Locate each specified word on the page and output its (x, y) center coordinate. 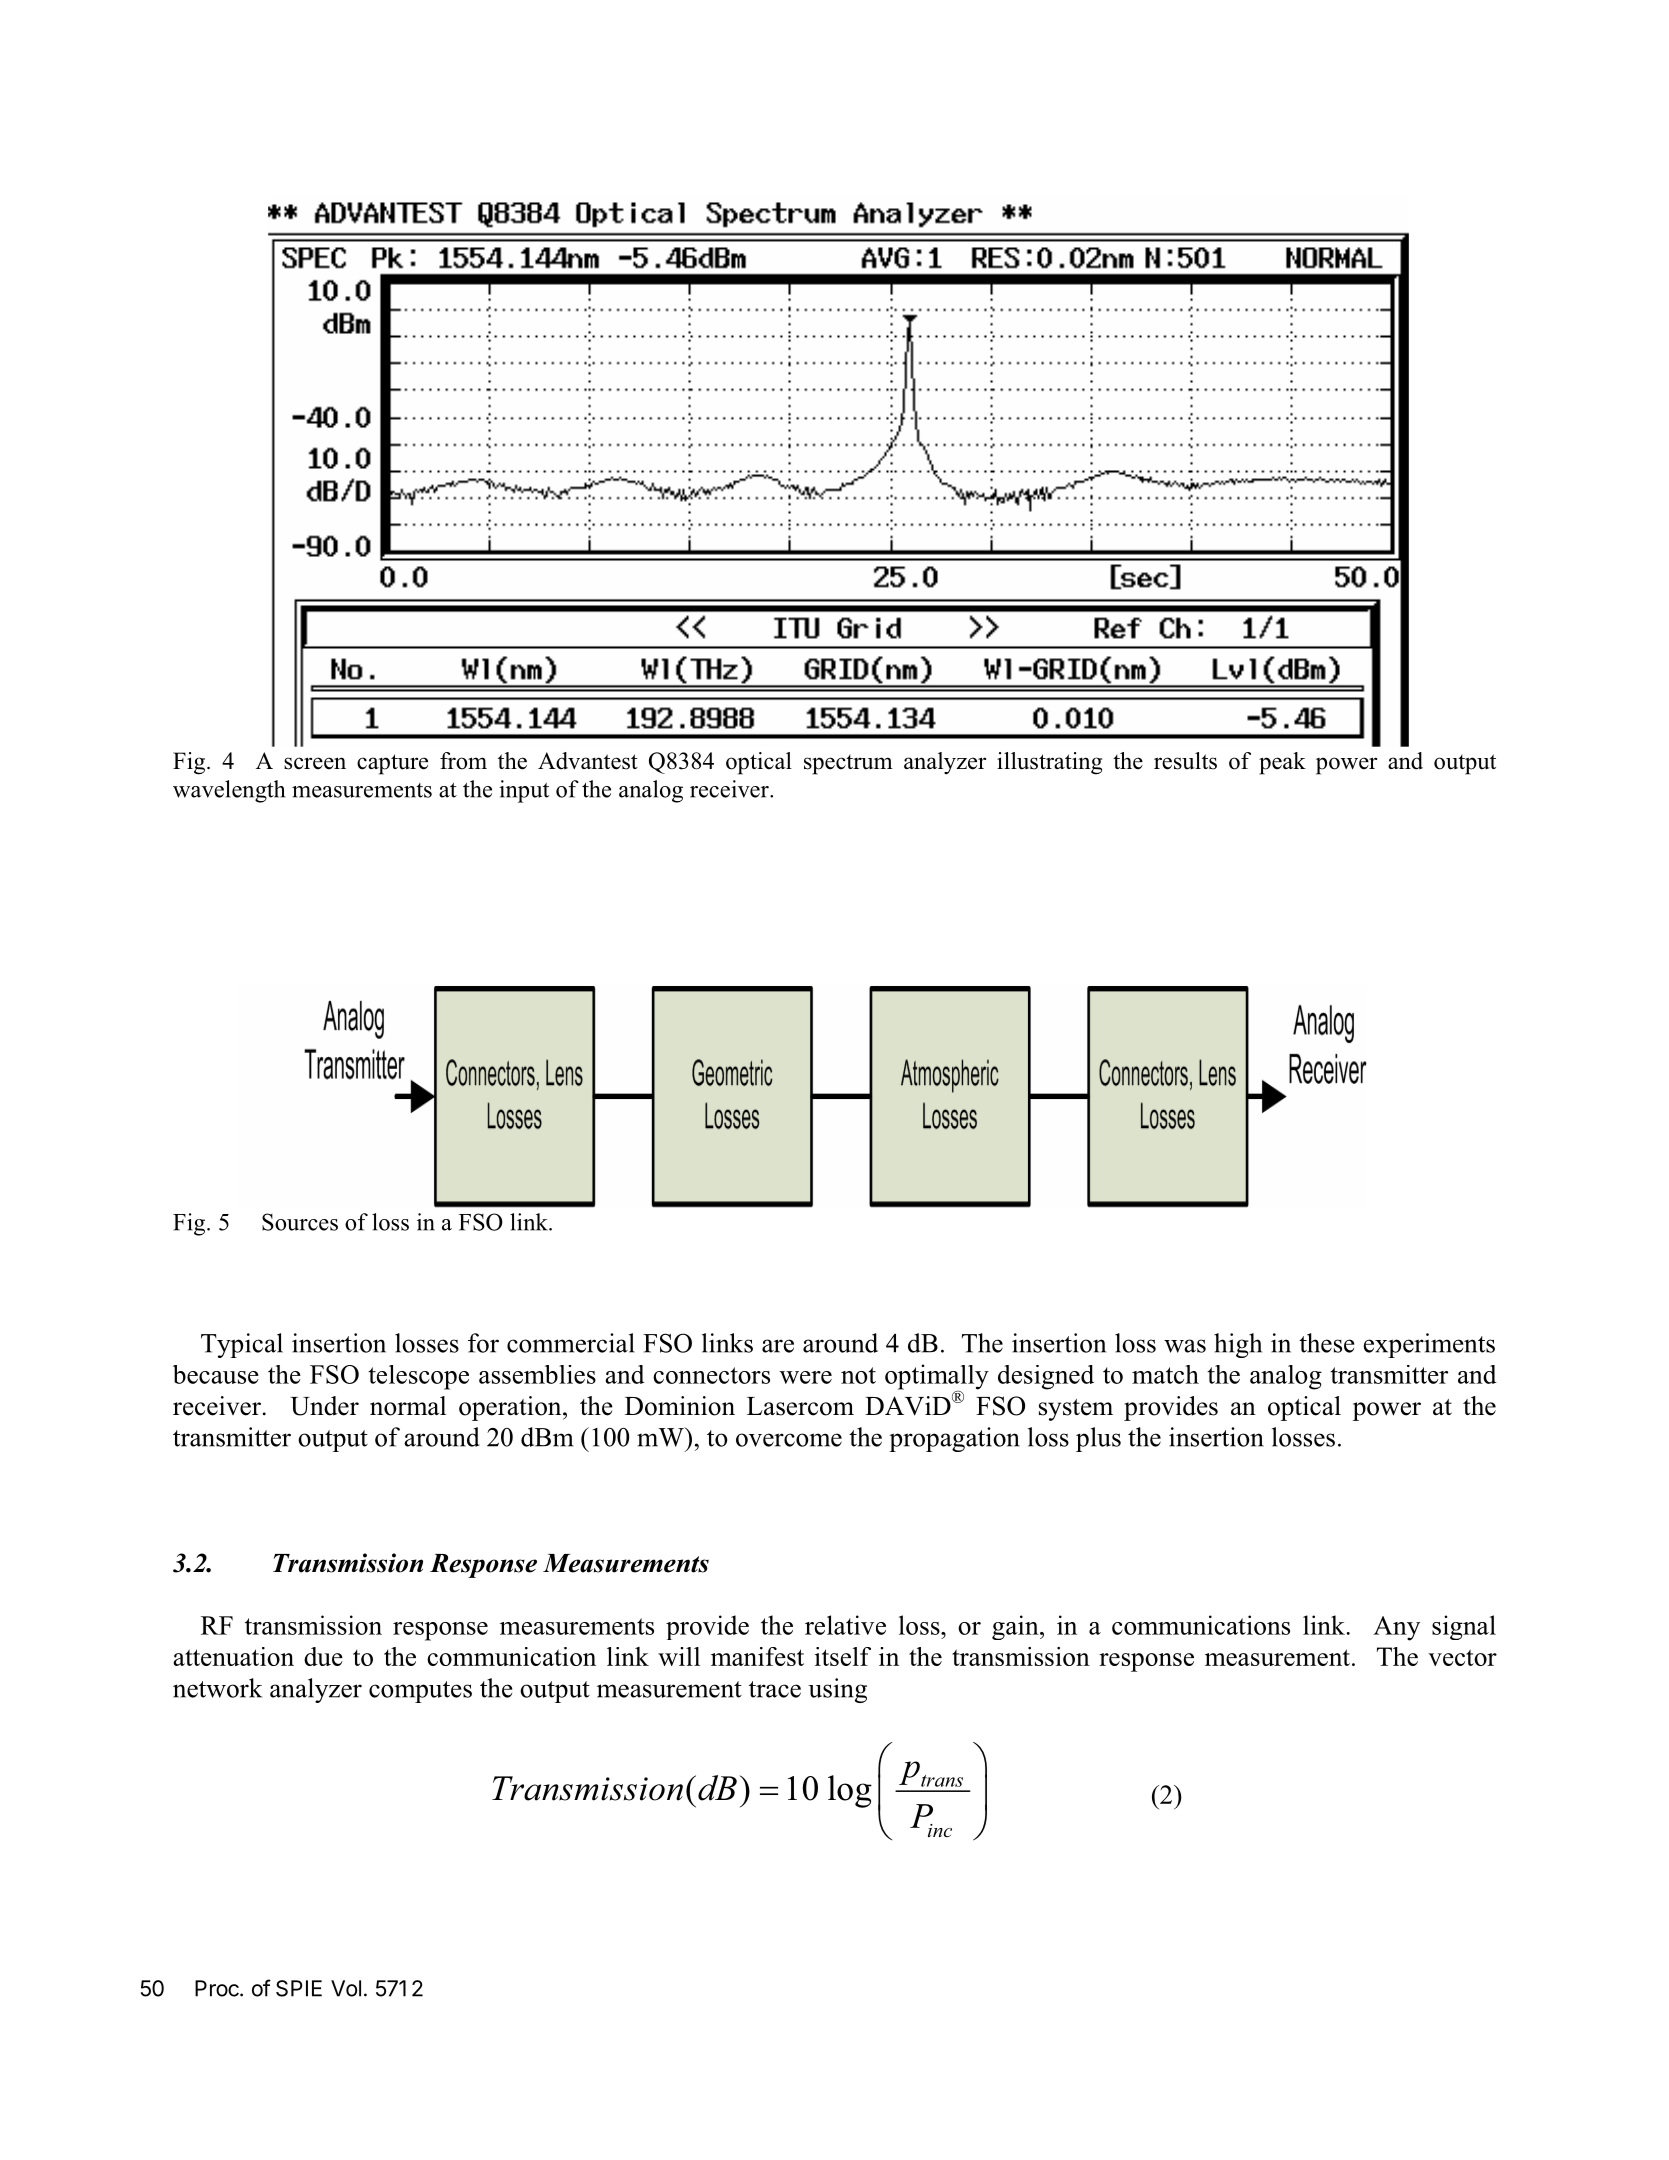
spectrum (848, 765)
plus (1098, 1439)
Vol (346, 1988)
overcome (789, 1440)
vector (1462, 1657)
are (778, 1346)
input (524, 791)
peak (1282, 763)
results (1185, 761)
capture (392, 764)
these (1326, 1343)
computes (420, 1692)
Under (324, 1406)
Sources (300, 1222)
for (483, 1343)
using (837, 1690)
